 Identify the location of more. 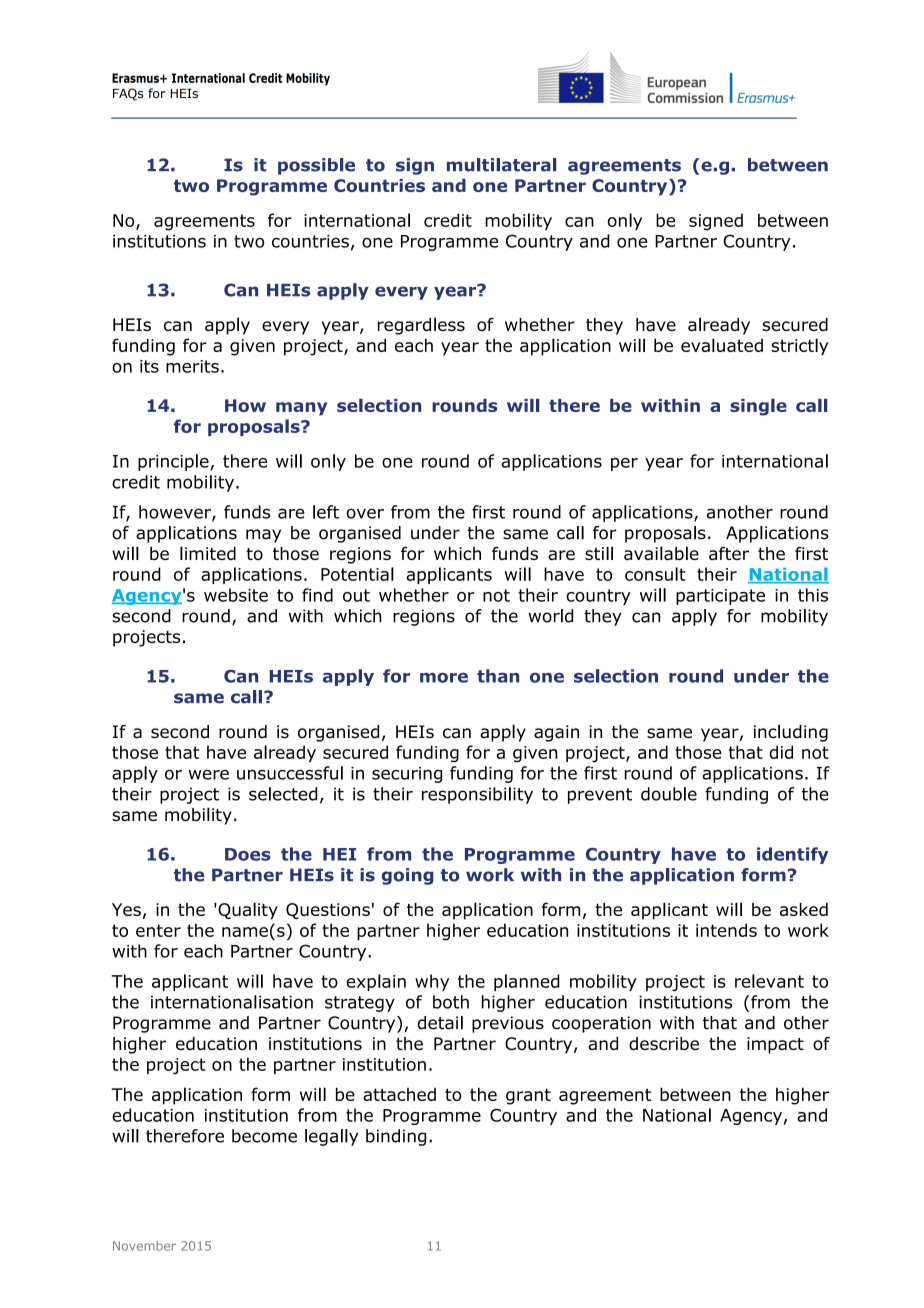
(444, 677).
